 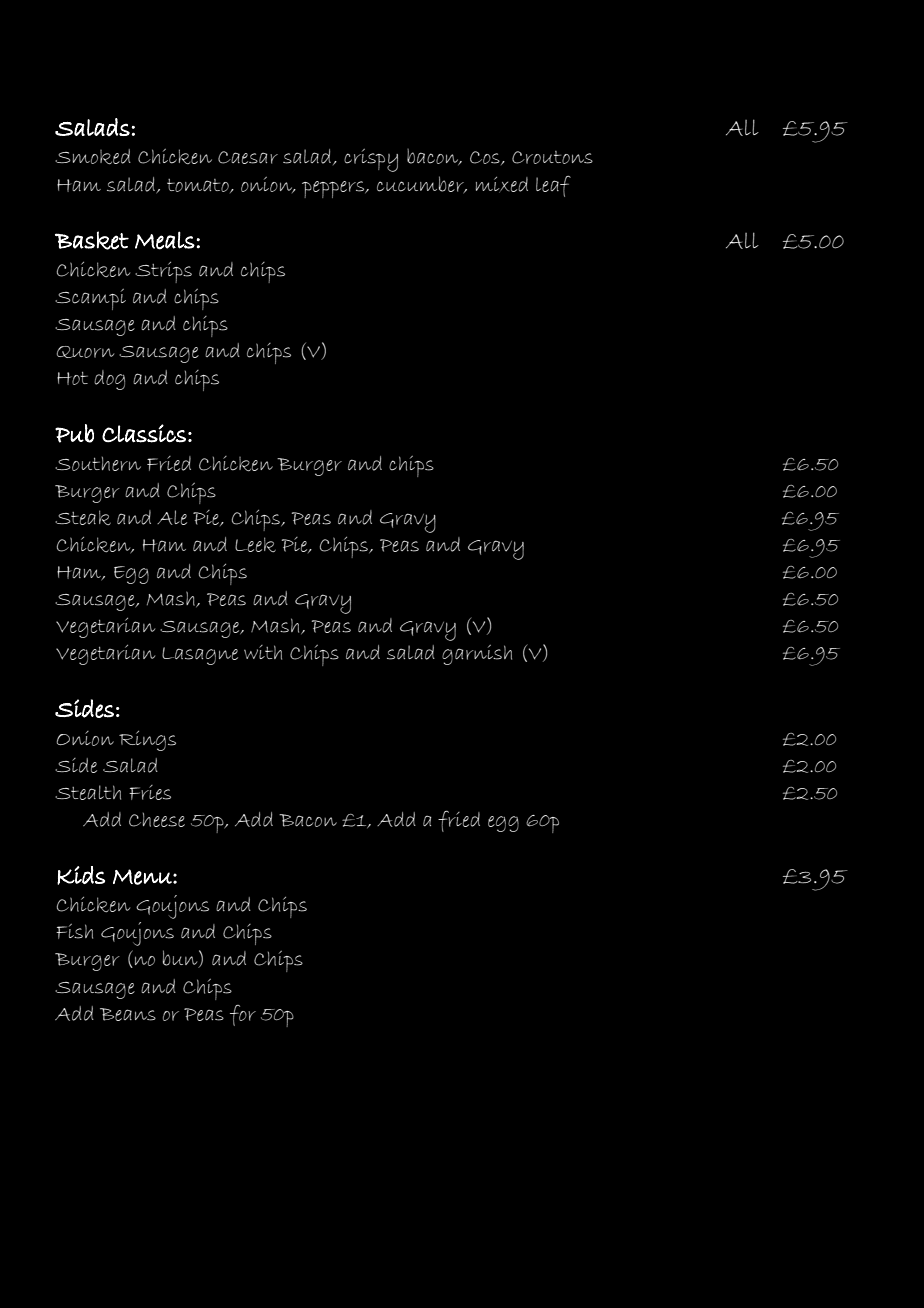 I want to click on Leek, so click(x=255, y=544).
